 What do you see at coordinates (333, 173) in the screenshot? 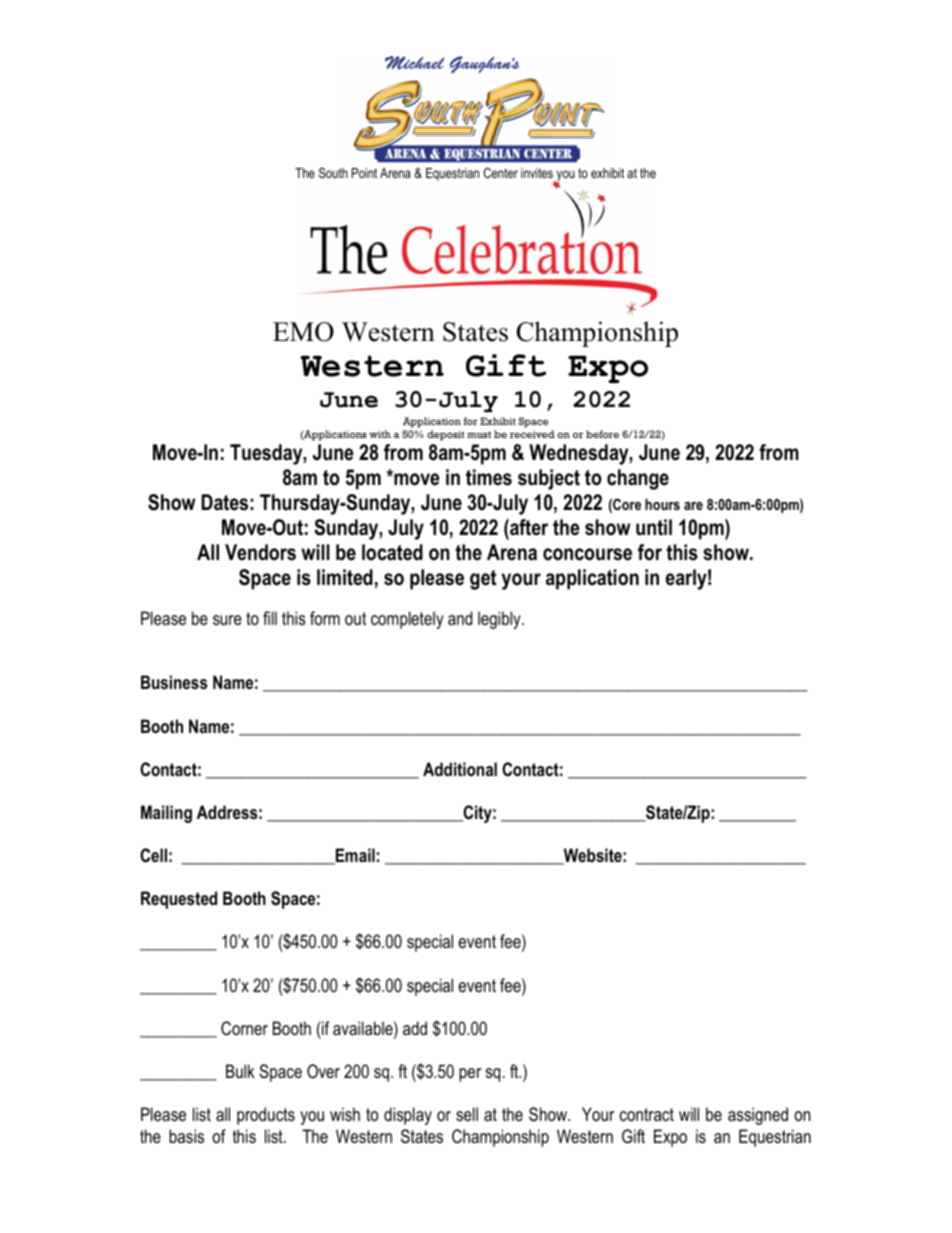
I see `South` at bounding box center [333, 173].
